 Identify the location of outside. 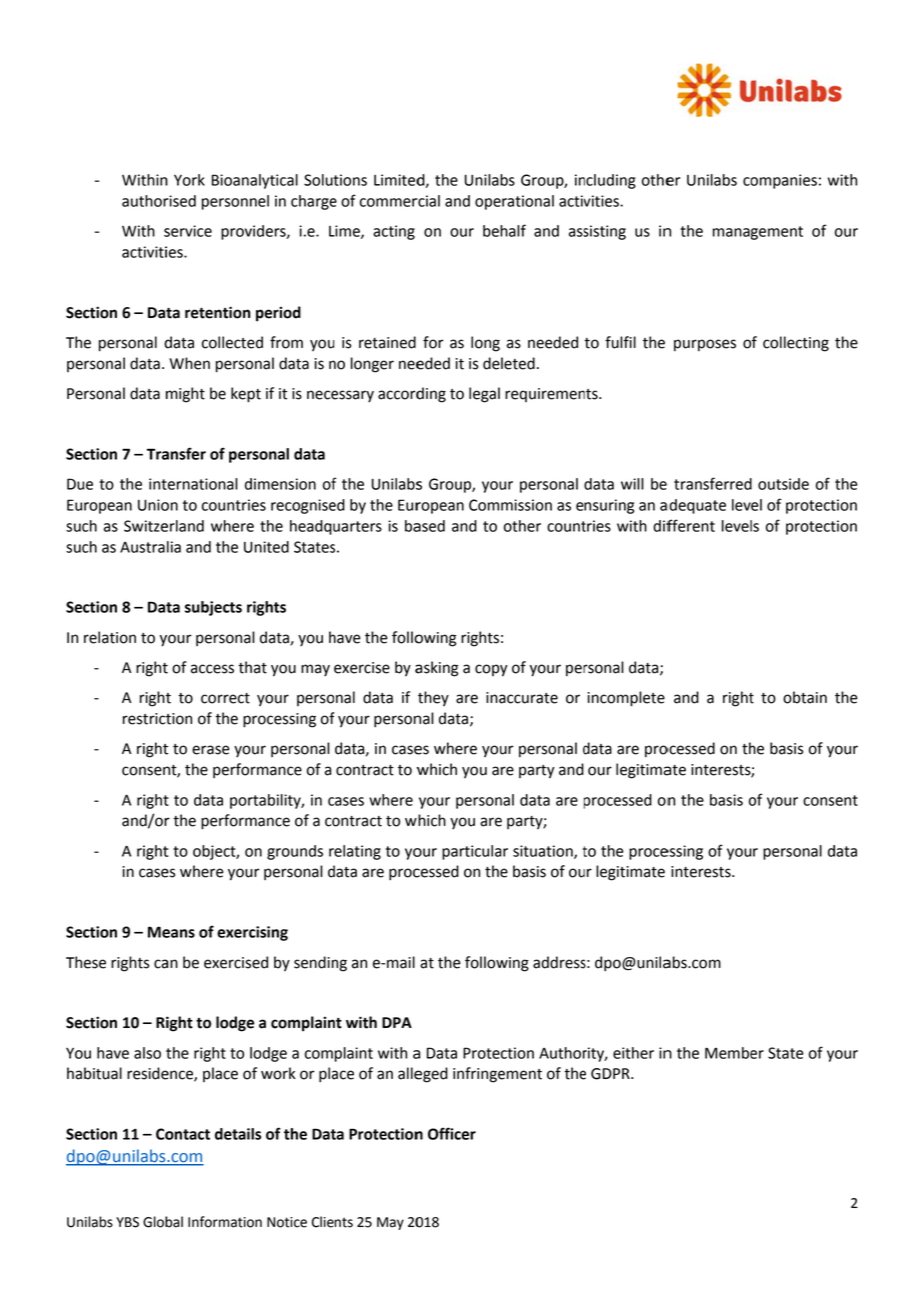
(783, 484).
